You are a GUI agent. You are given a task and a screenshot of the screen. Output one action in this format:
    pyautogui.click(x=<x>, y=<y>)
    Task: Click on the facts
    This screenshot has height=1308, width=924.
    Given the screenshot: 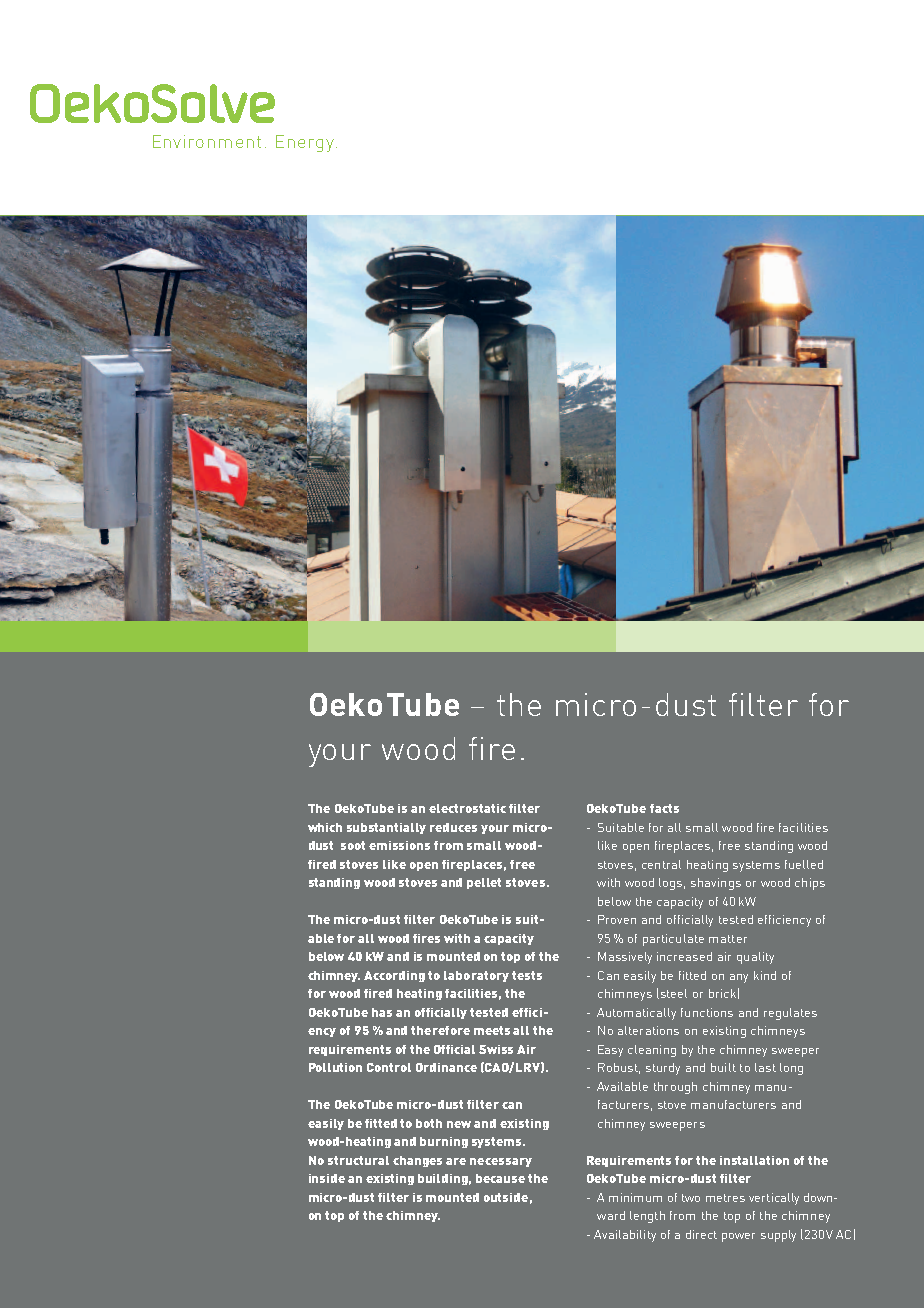 What is the action you would take?
    pyautogui.click(x=664, y=808)
